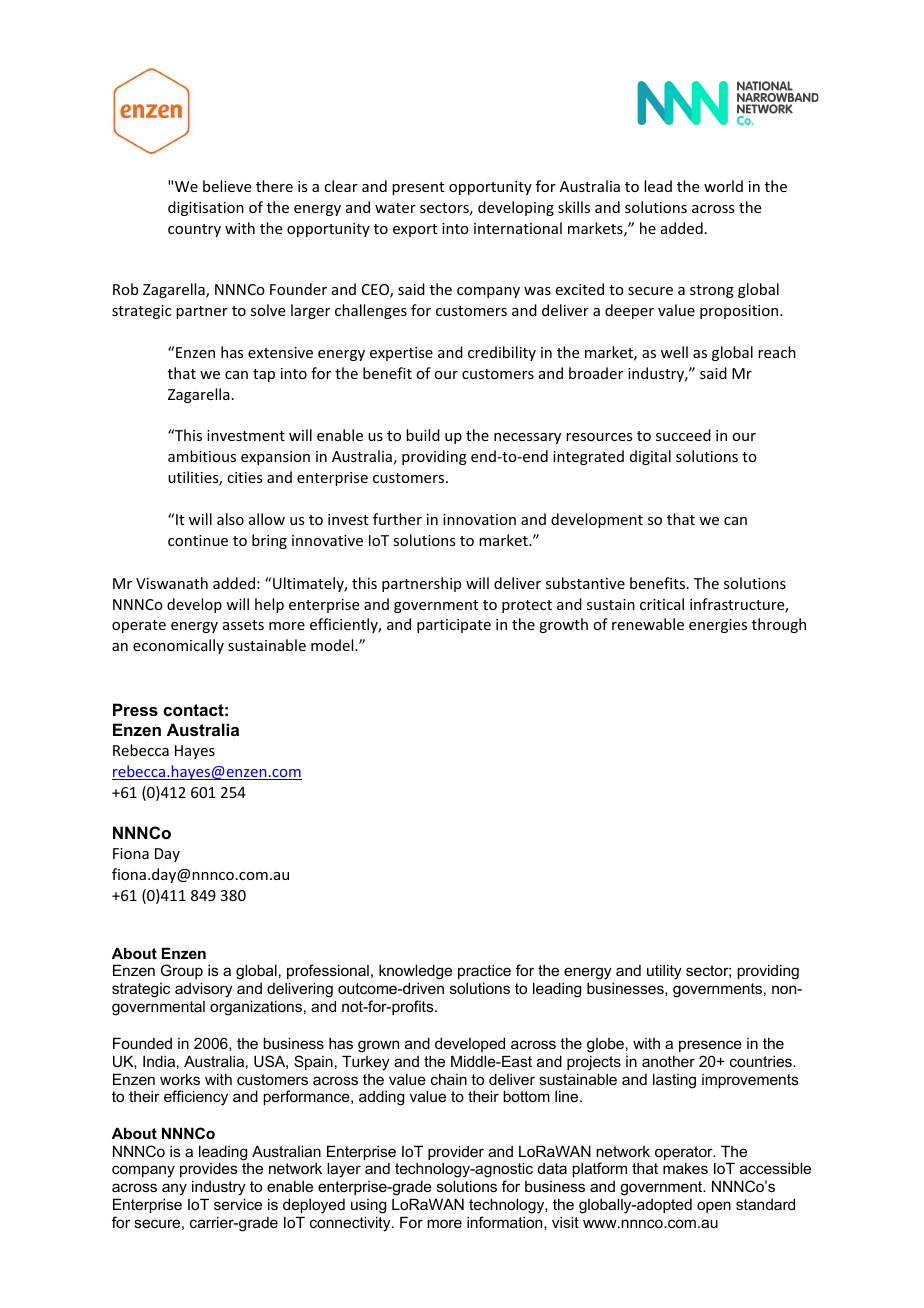 Image resolution: width=924 pixels, height=1308 pixels. What do you see at coordinates (209, 1169) in the screenshot?
I see `provides` at bounding box center [209, 1169].
